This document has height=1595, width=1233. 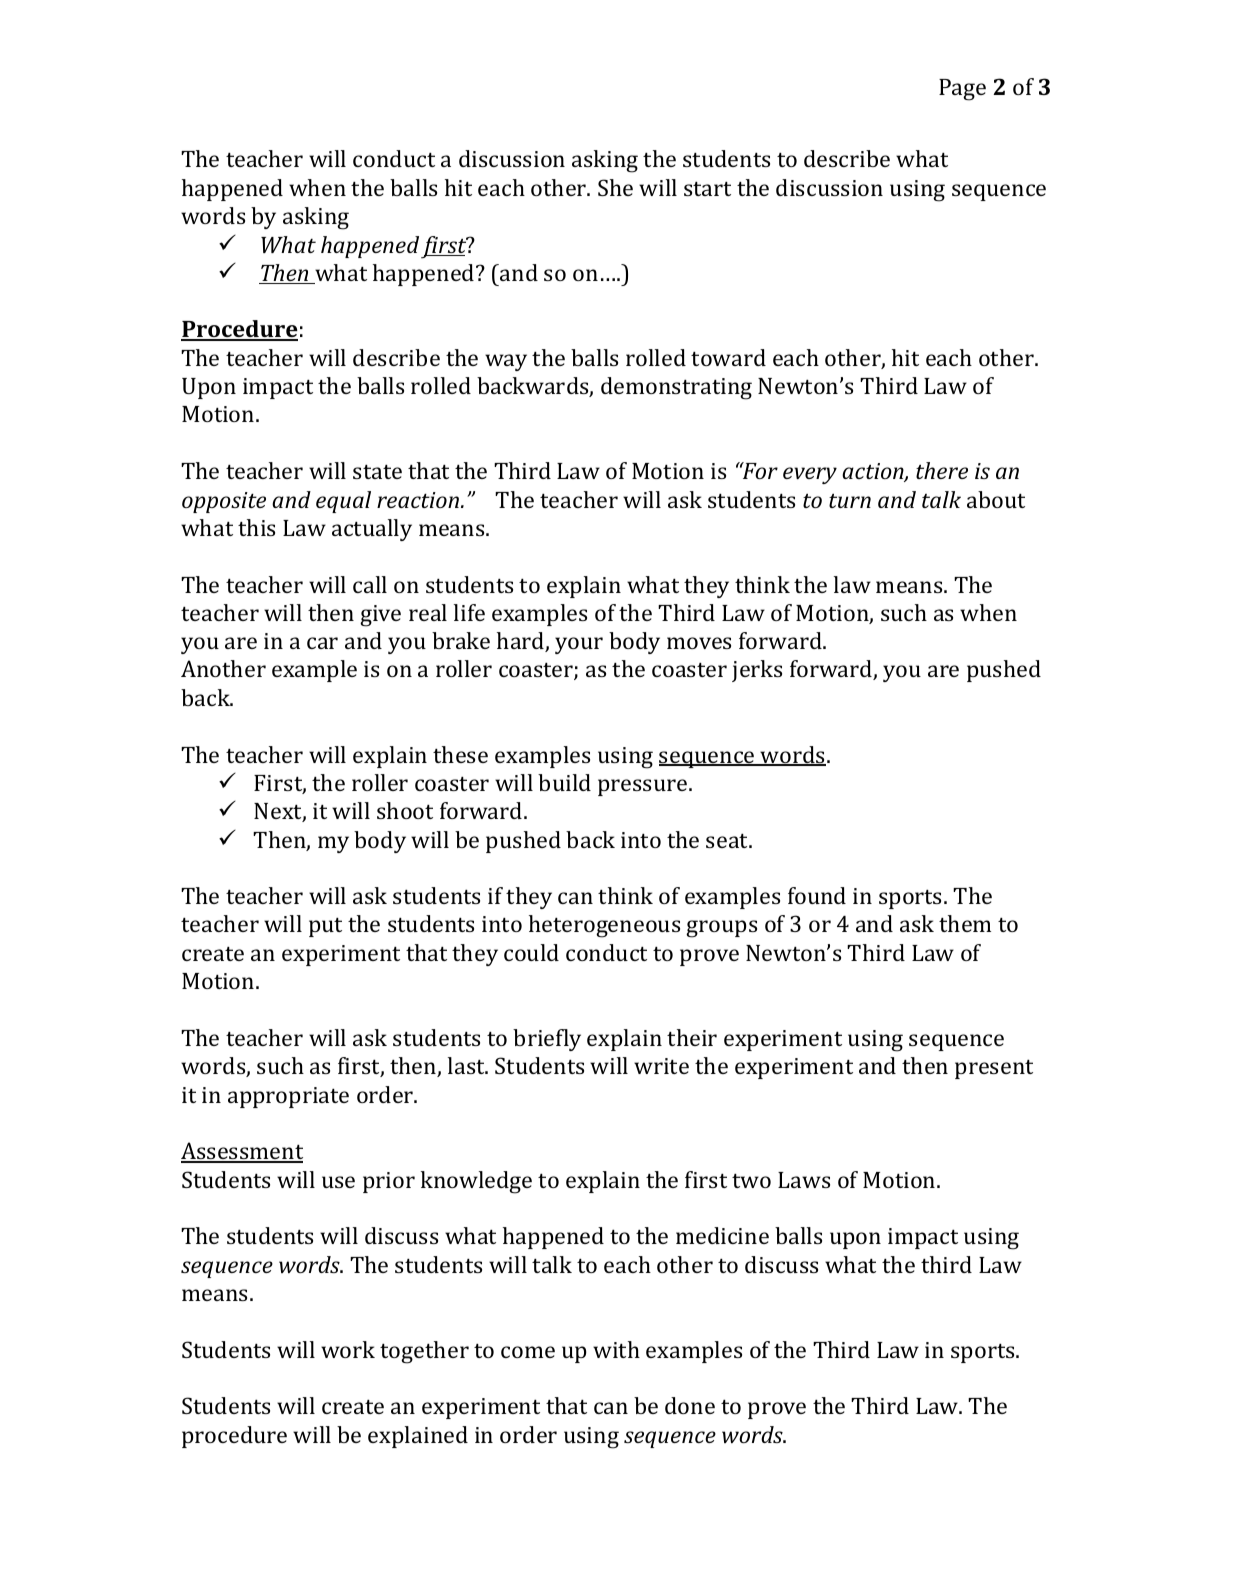 I want to click on with, so click(x=616, y=1349).
